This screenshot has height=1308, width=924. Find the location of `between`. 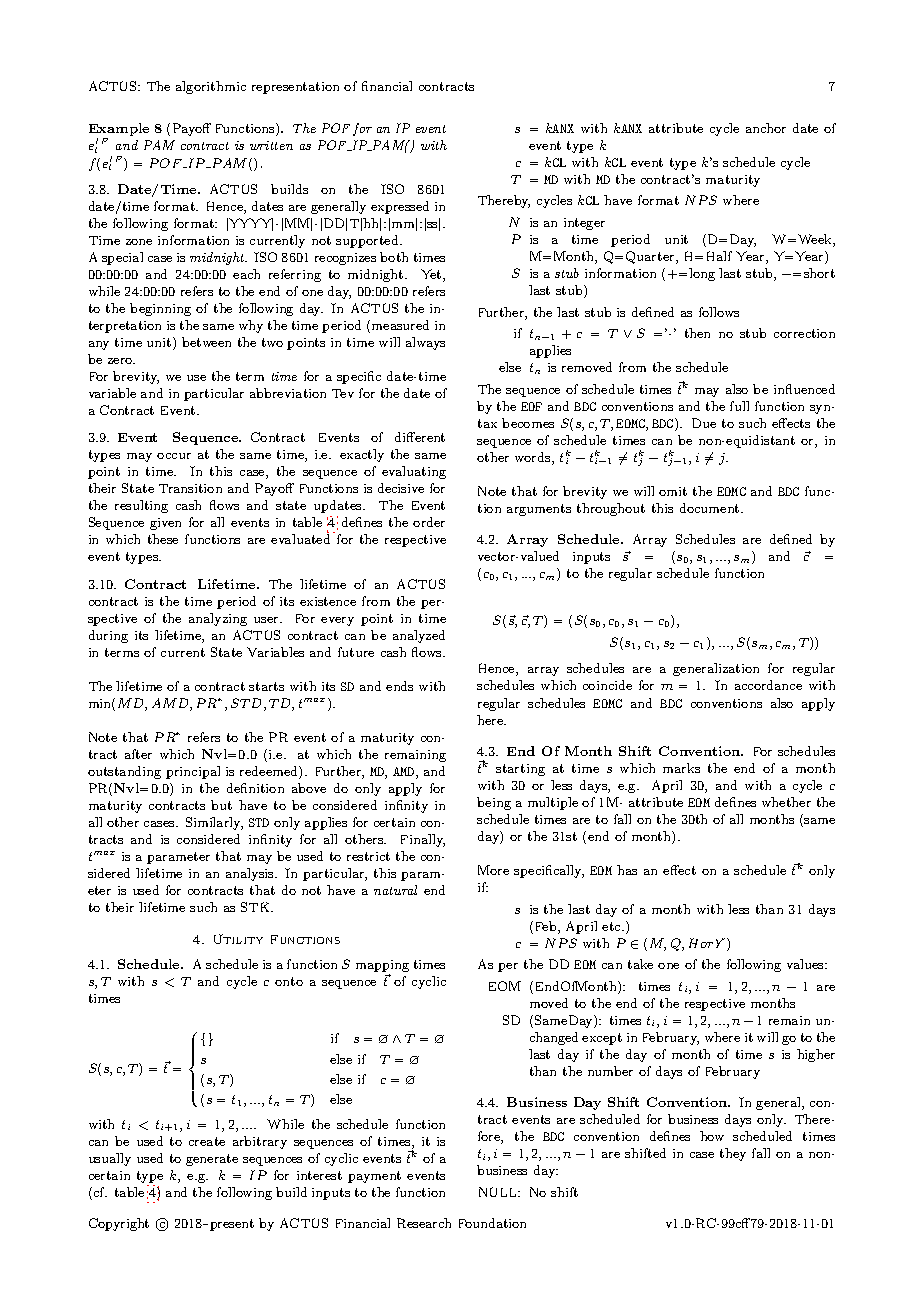

between is located at coordinates (206, 342).
